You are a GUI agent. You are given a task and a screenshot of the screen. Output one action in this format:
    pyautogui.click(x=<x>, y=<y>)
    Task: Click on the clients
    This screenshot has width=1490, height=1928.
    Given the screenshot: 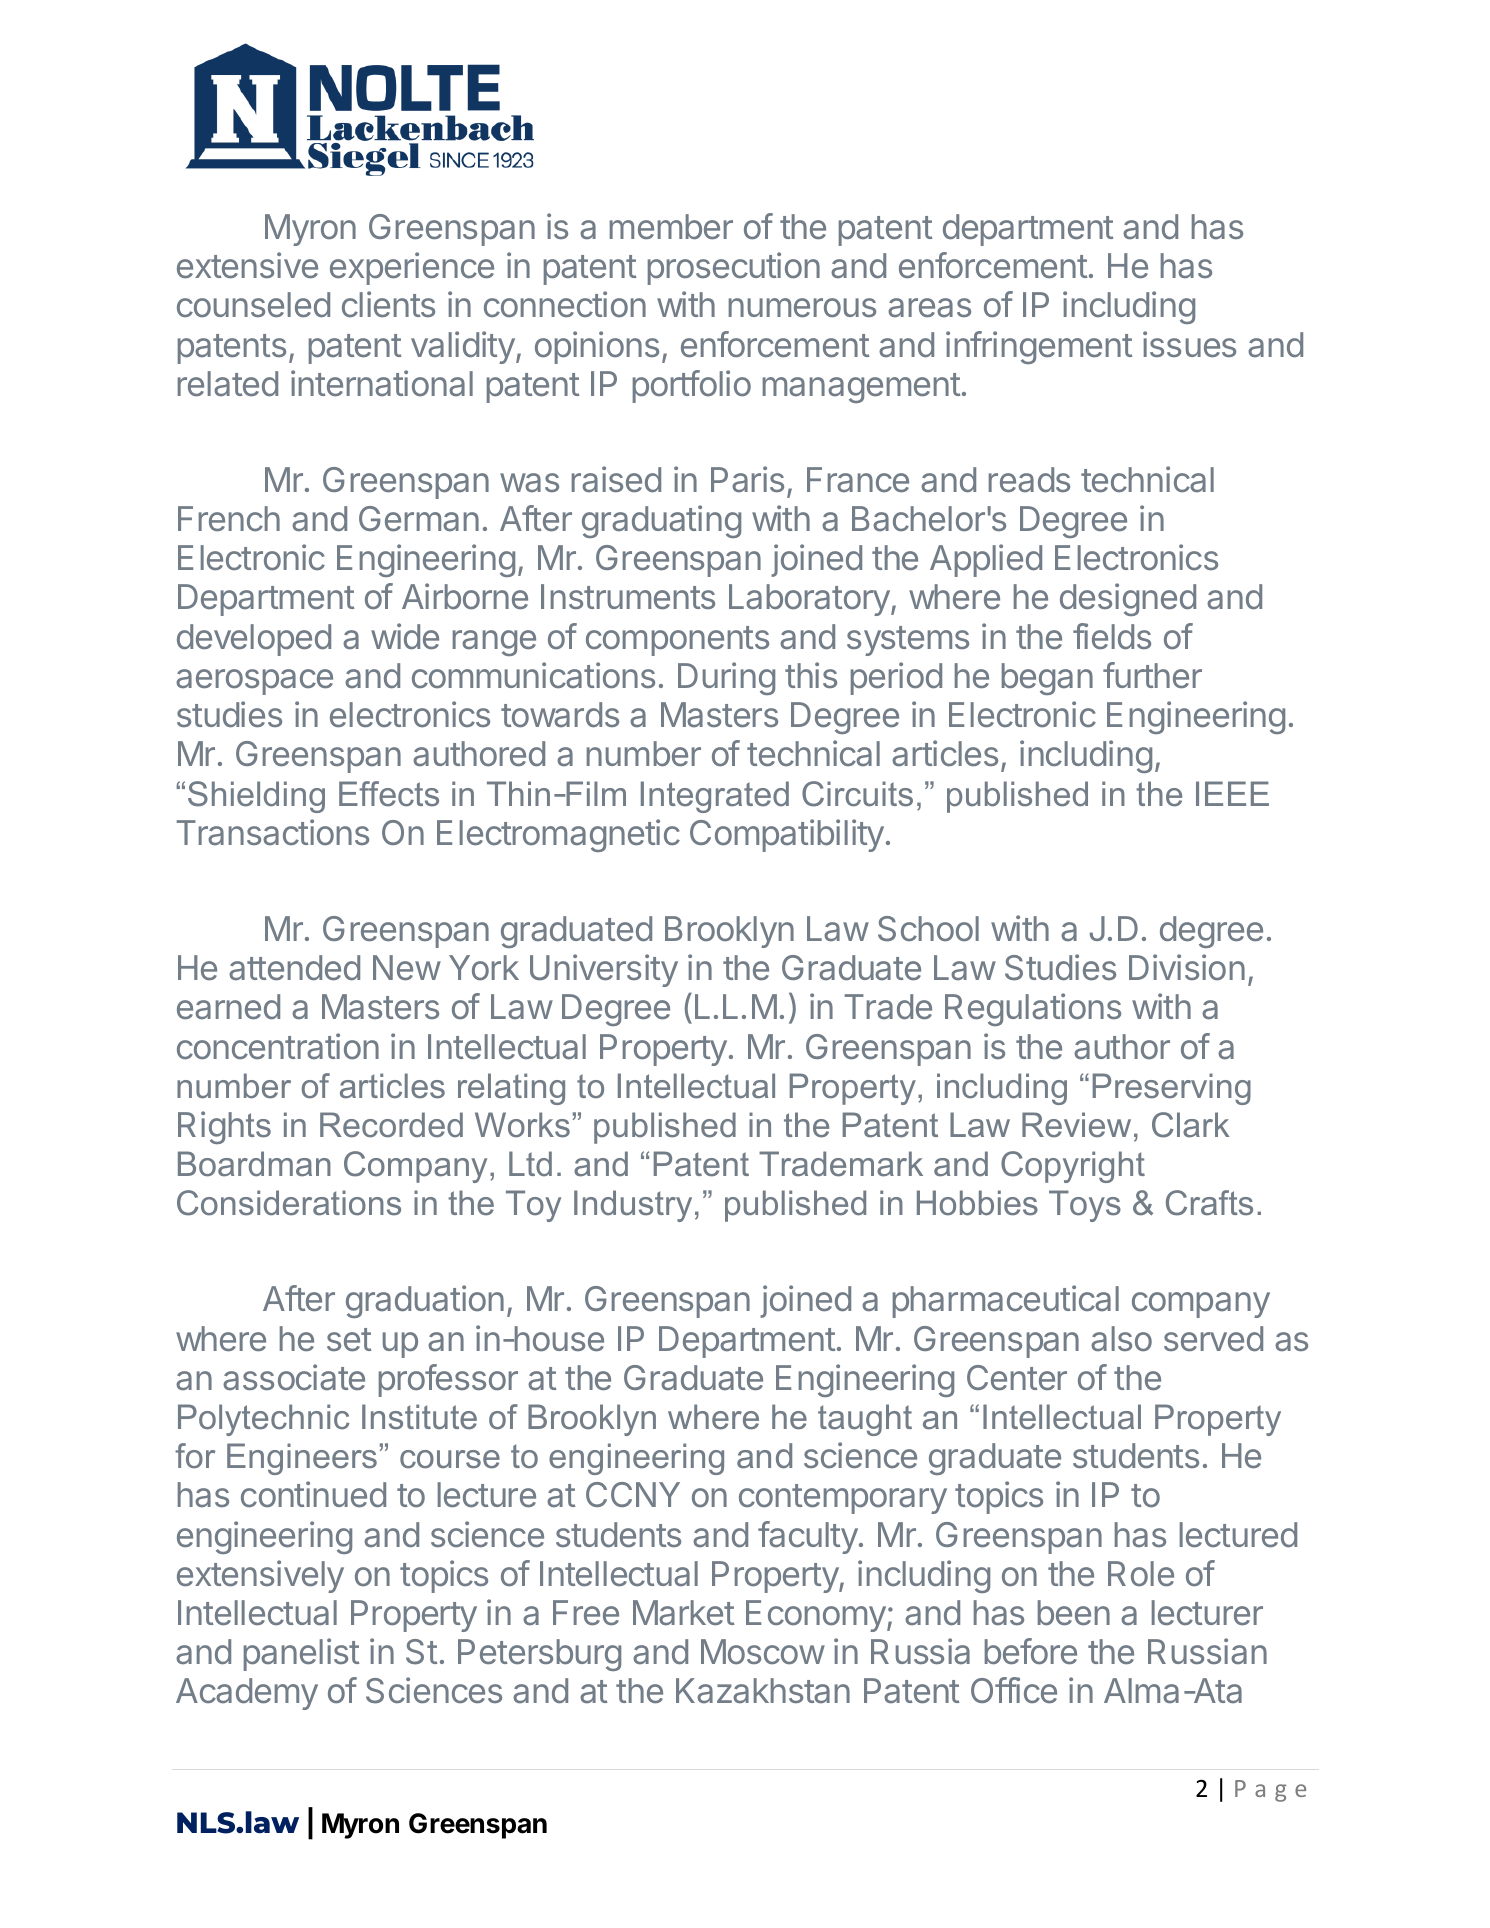 What is the action you would take?
    pyautogui.click(x=388, y=304)
